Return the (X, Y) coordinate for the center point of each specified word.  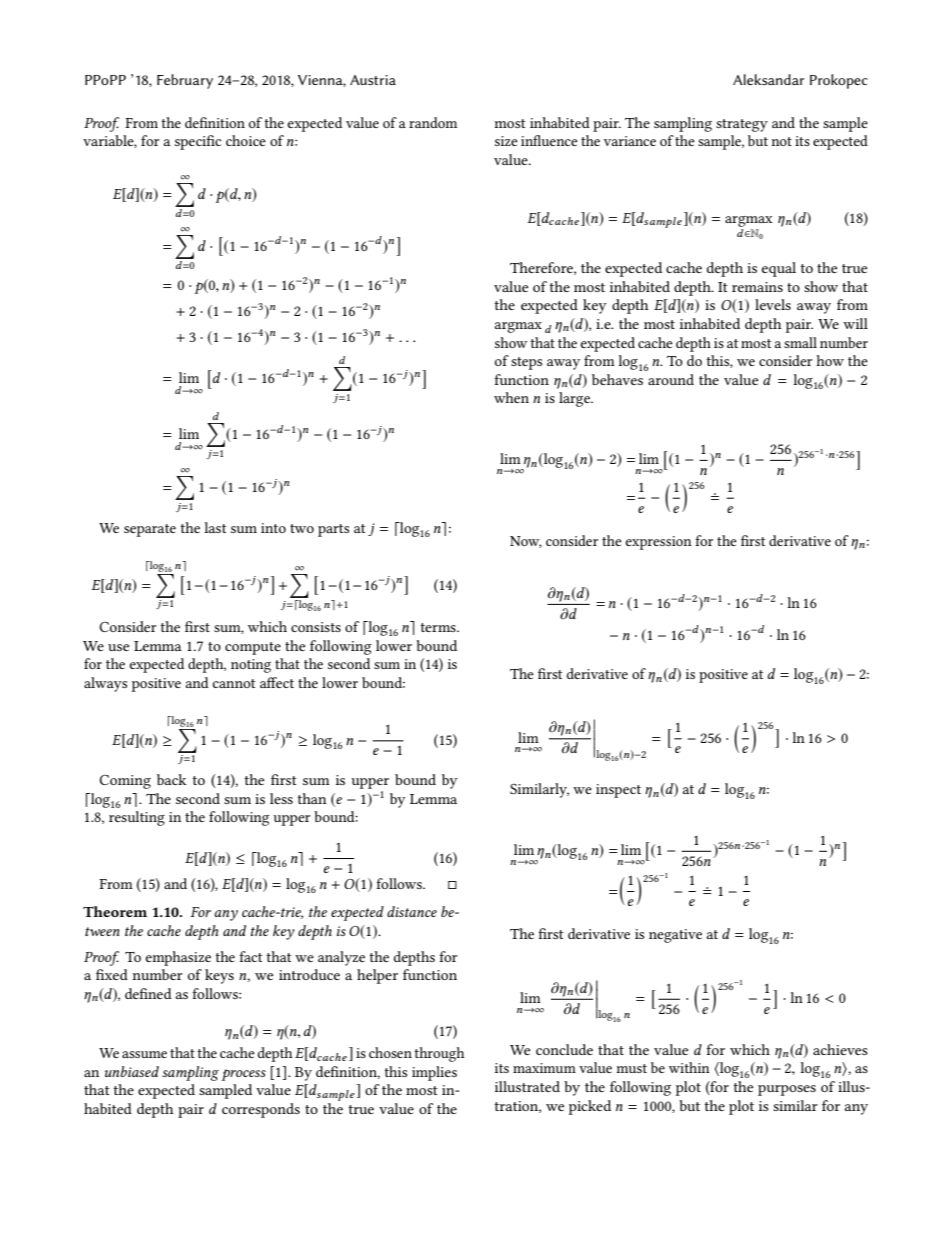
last (215, 527)
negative (675, 936)
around (671, 379)
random (433, 122)
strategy (742, 125)
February (185, 81)
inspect (618, 791)
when (511, 397)
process (244, 1075)
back (172, 779)
